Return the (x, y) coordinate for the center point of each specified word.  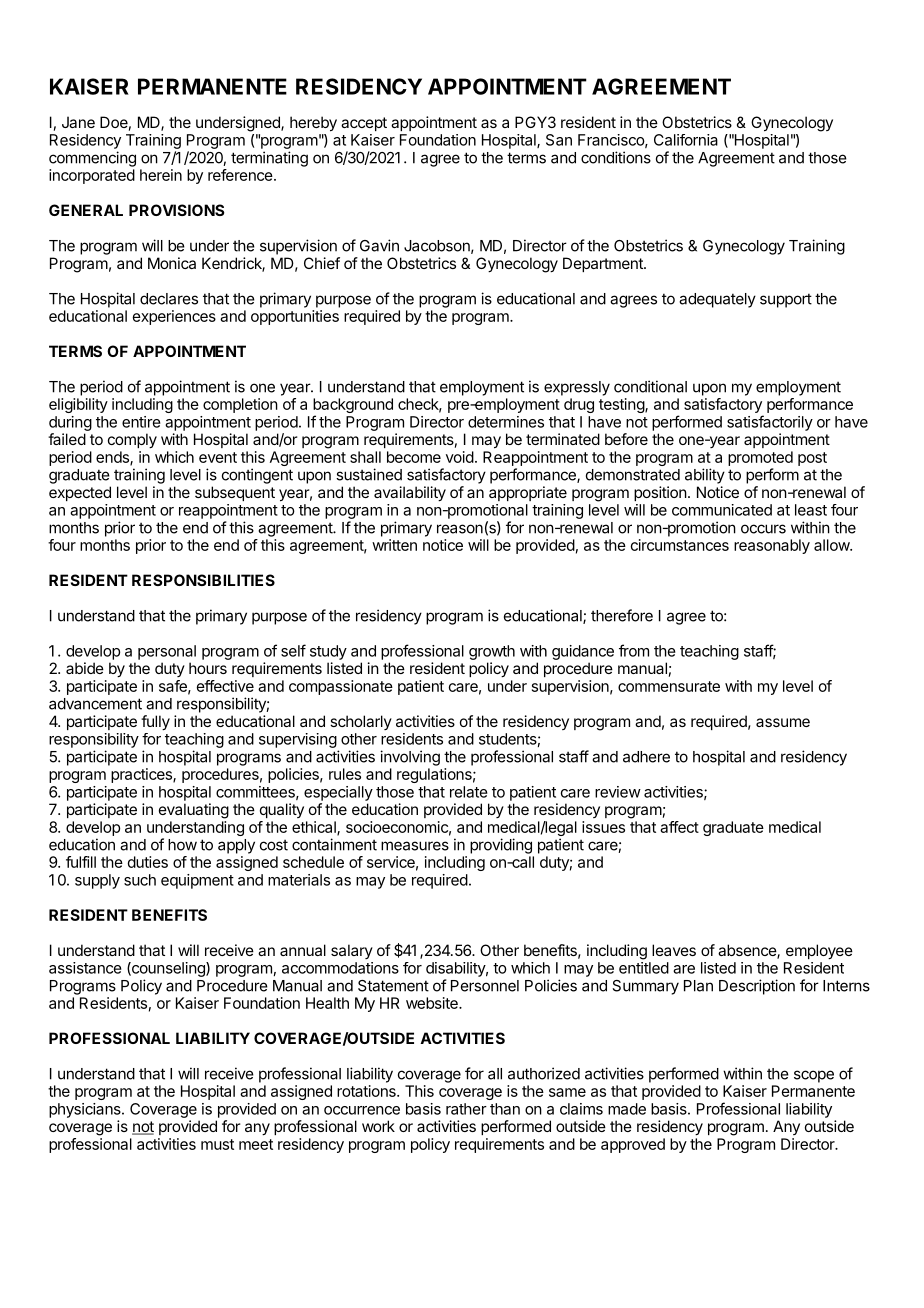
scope (814, 1076)
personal (167, 652)
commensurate (669, 686)
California (686, 140)
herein (161, 175)
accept (364, 124)
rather (466, 1109)
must (217, 1144)
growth (492, 652)
